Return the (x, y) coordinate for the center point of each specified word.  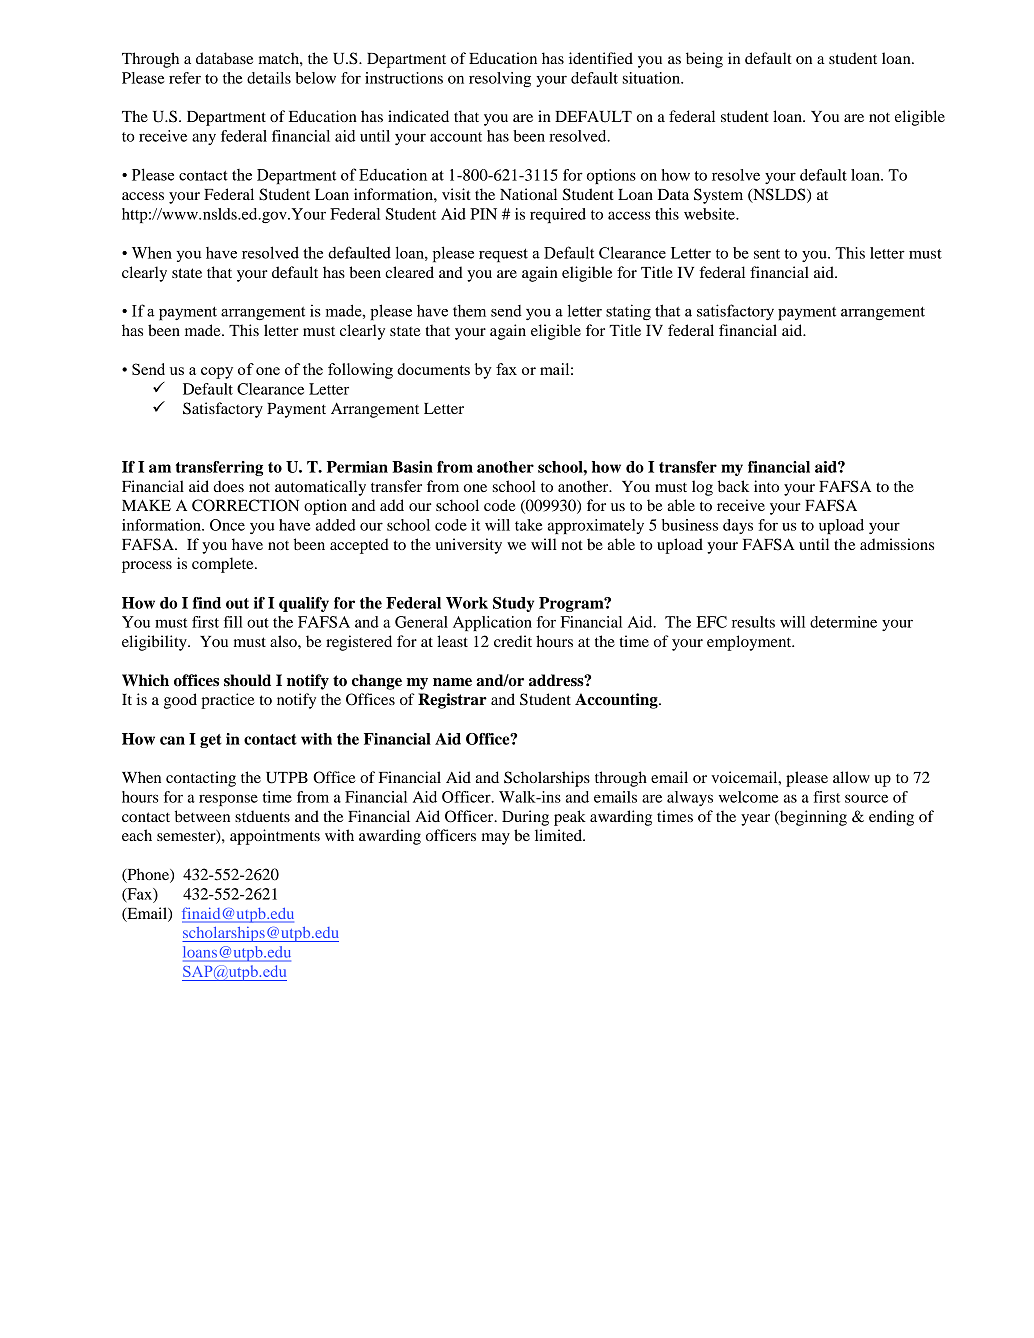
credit (513, 641)
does (228, 486)
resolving (500, 79)
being (704, 60)
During (525, 818)
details (269, 78)
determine (843, 622)
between (202, 816)
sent (767, 254)
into (766, 486)
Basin (412, 467)
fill (233, 622)
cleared (409, 272)
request (503, 255)
